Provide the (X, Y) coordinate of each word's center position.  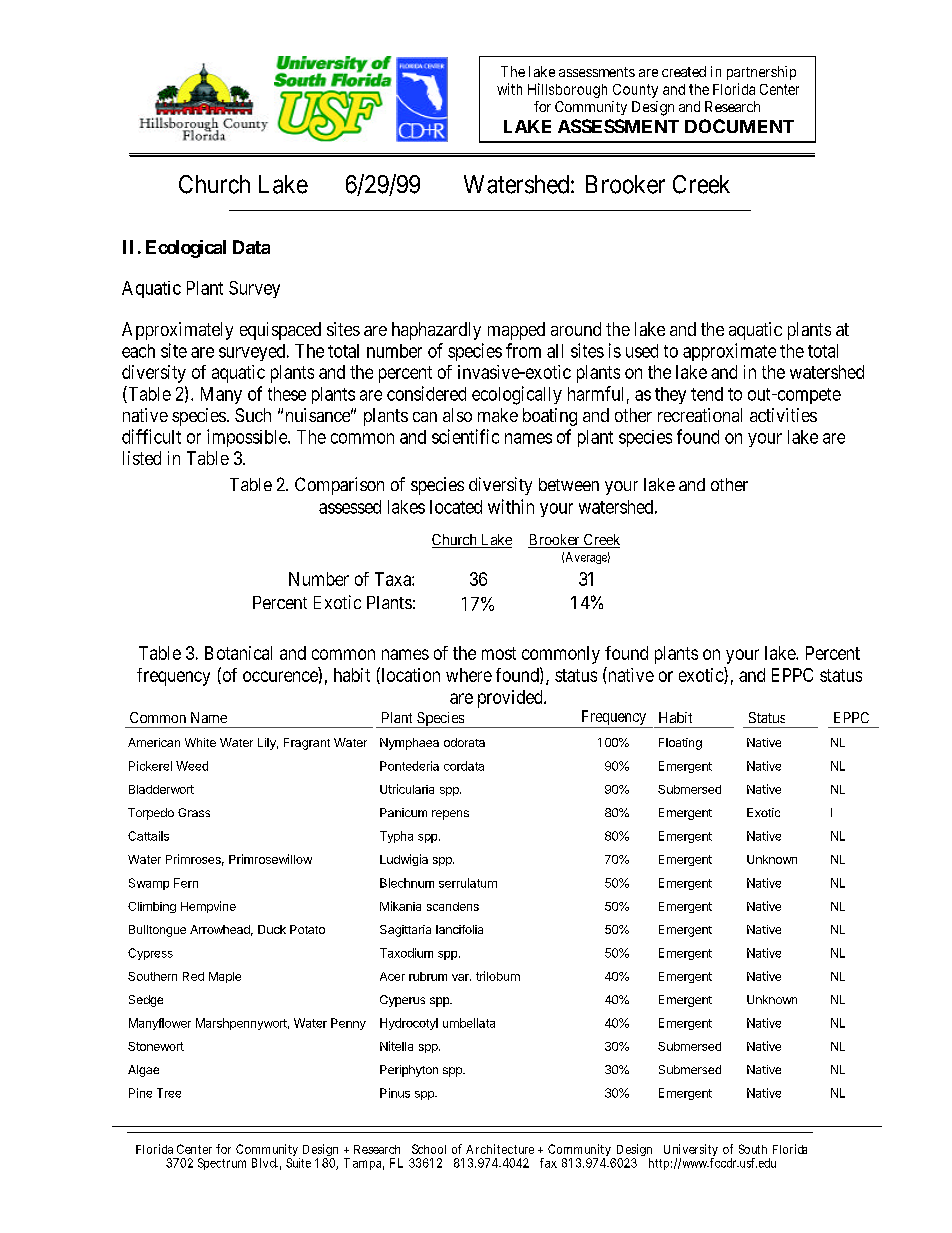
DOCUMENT (739, 126)
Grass (194, 812)
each (138, 351)
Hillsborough (567, 90)
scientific (465, 436)
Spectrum (222, 1164)
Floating (680, 744)
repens (450, 815)
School (429, 1149)
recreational (700, 415)
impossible (248, 438)
